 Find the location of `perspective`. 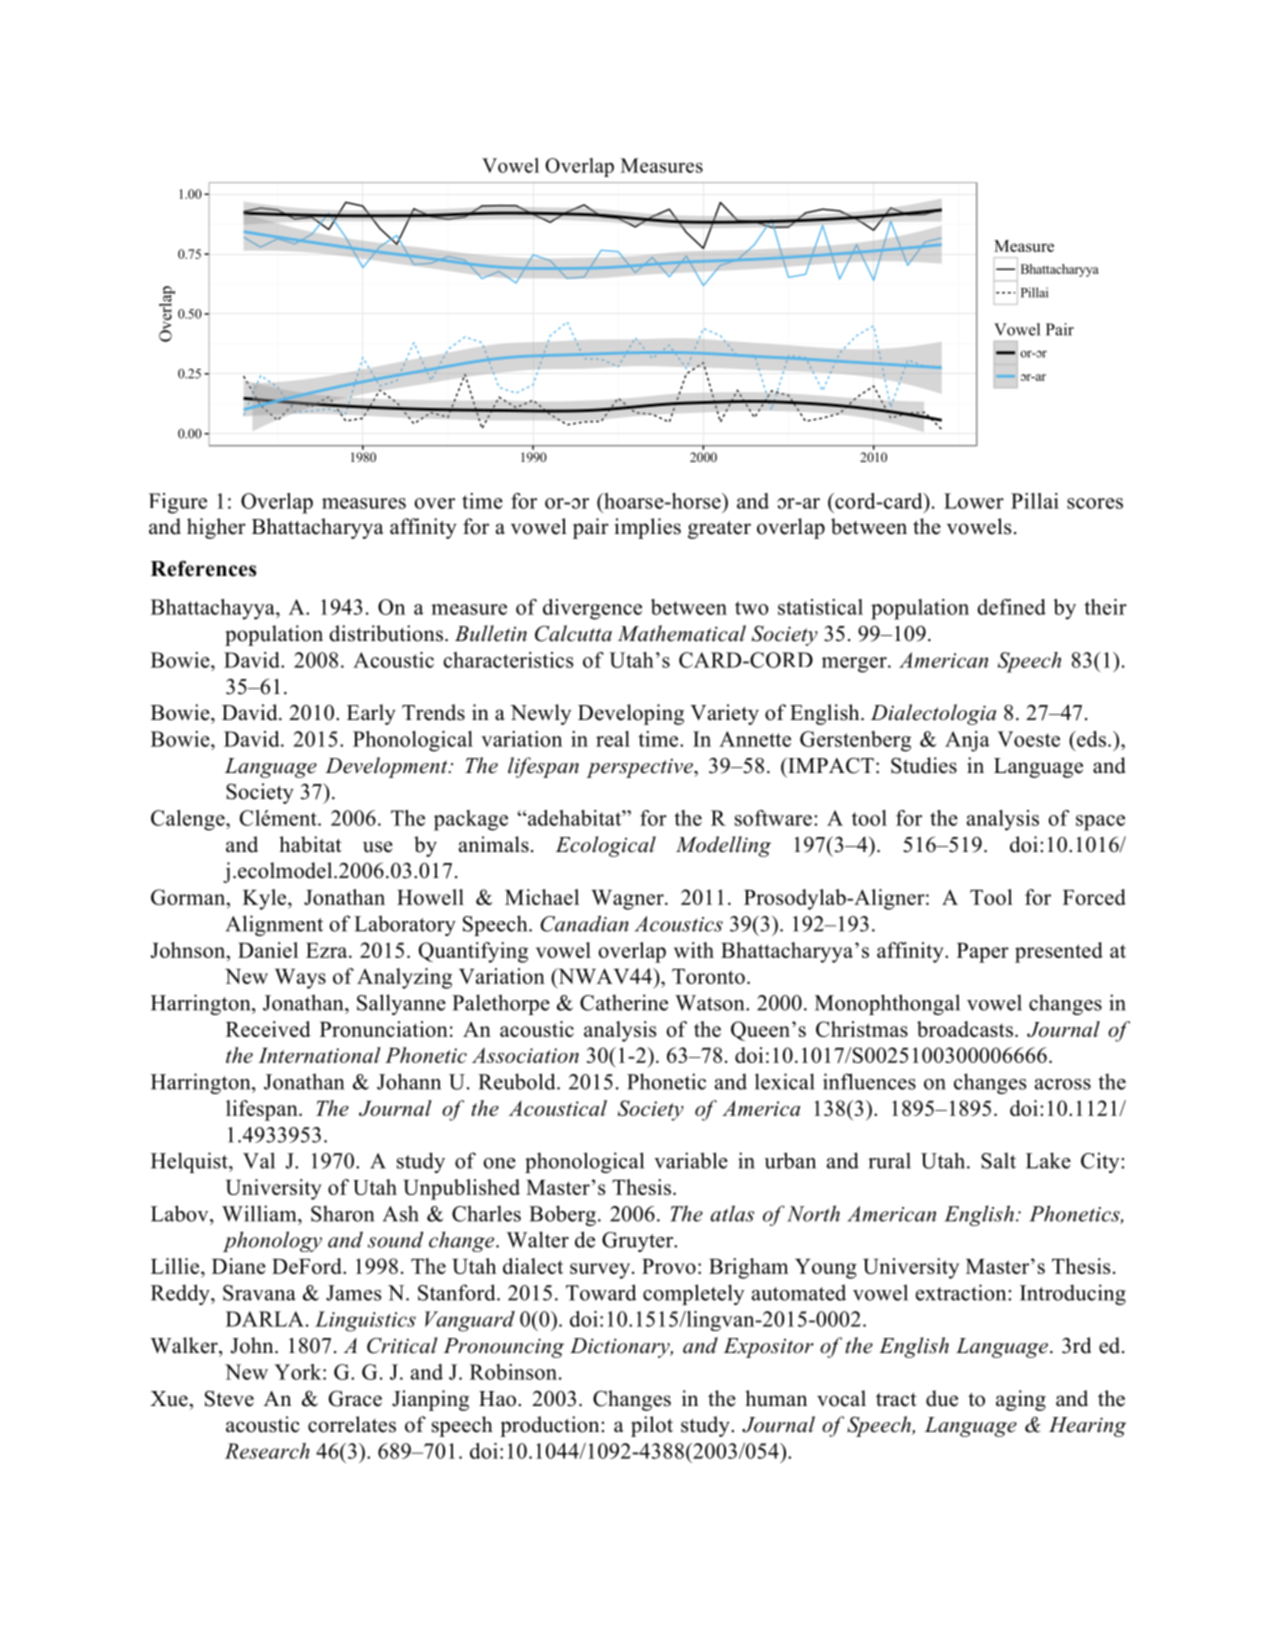

perspective is located at coordinates (641, 768).
